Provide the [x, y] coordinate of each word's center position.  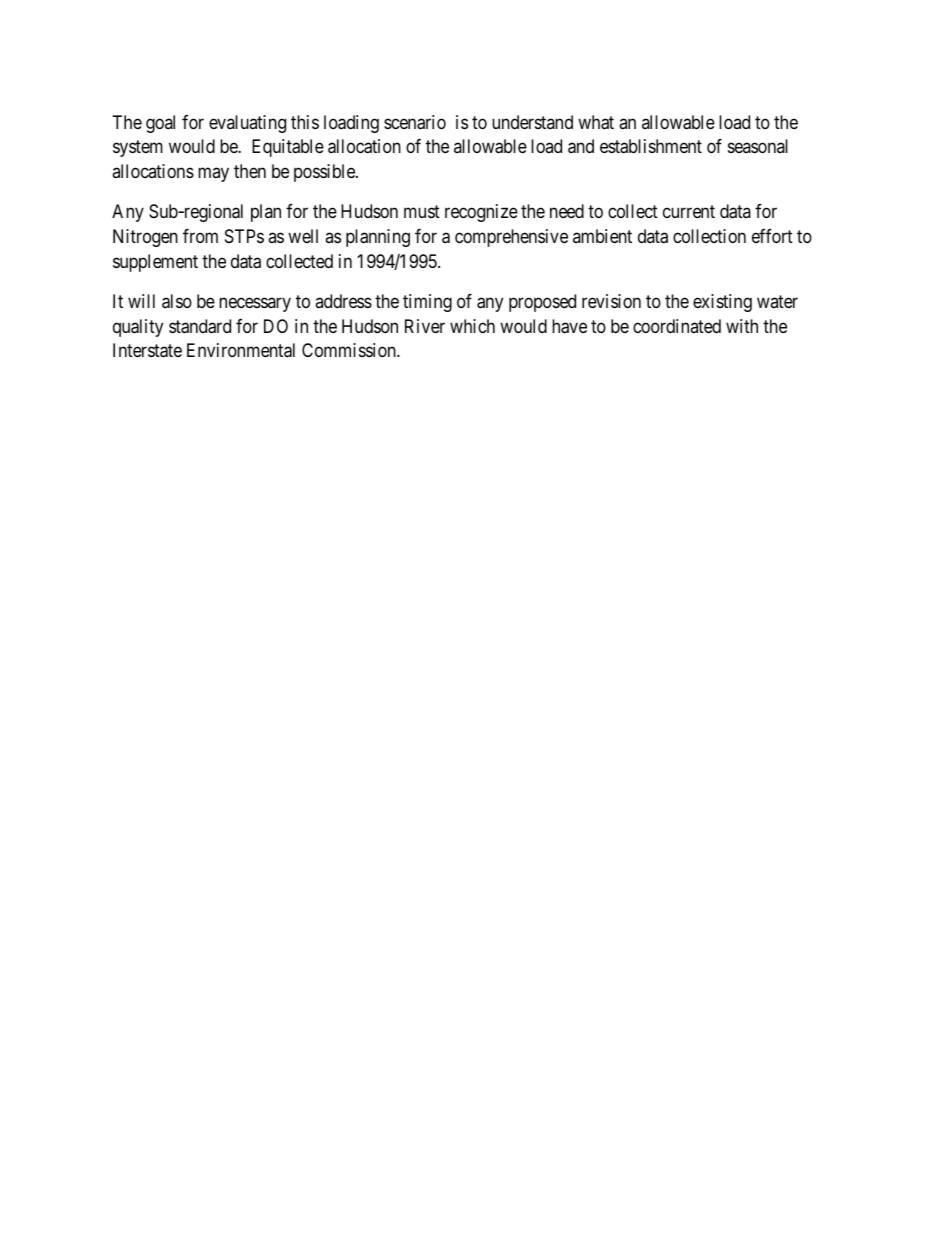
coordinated [677, 326]
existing [722, 303]
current [689, 212]
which [472, 326]
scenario [415, 122]
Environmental [241, 350]
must [422, 212]
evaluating [247, 124]
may [213, 174]
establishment [651, 146]
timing [427, 303]
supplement [155, 263]
